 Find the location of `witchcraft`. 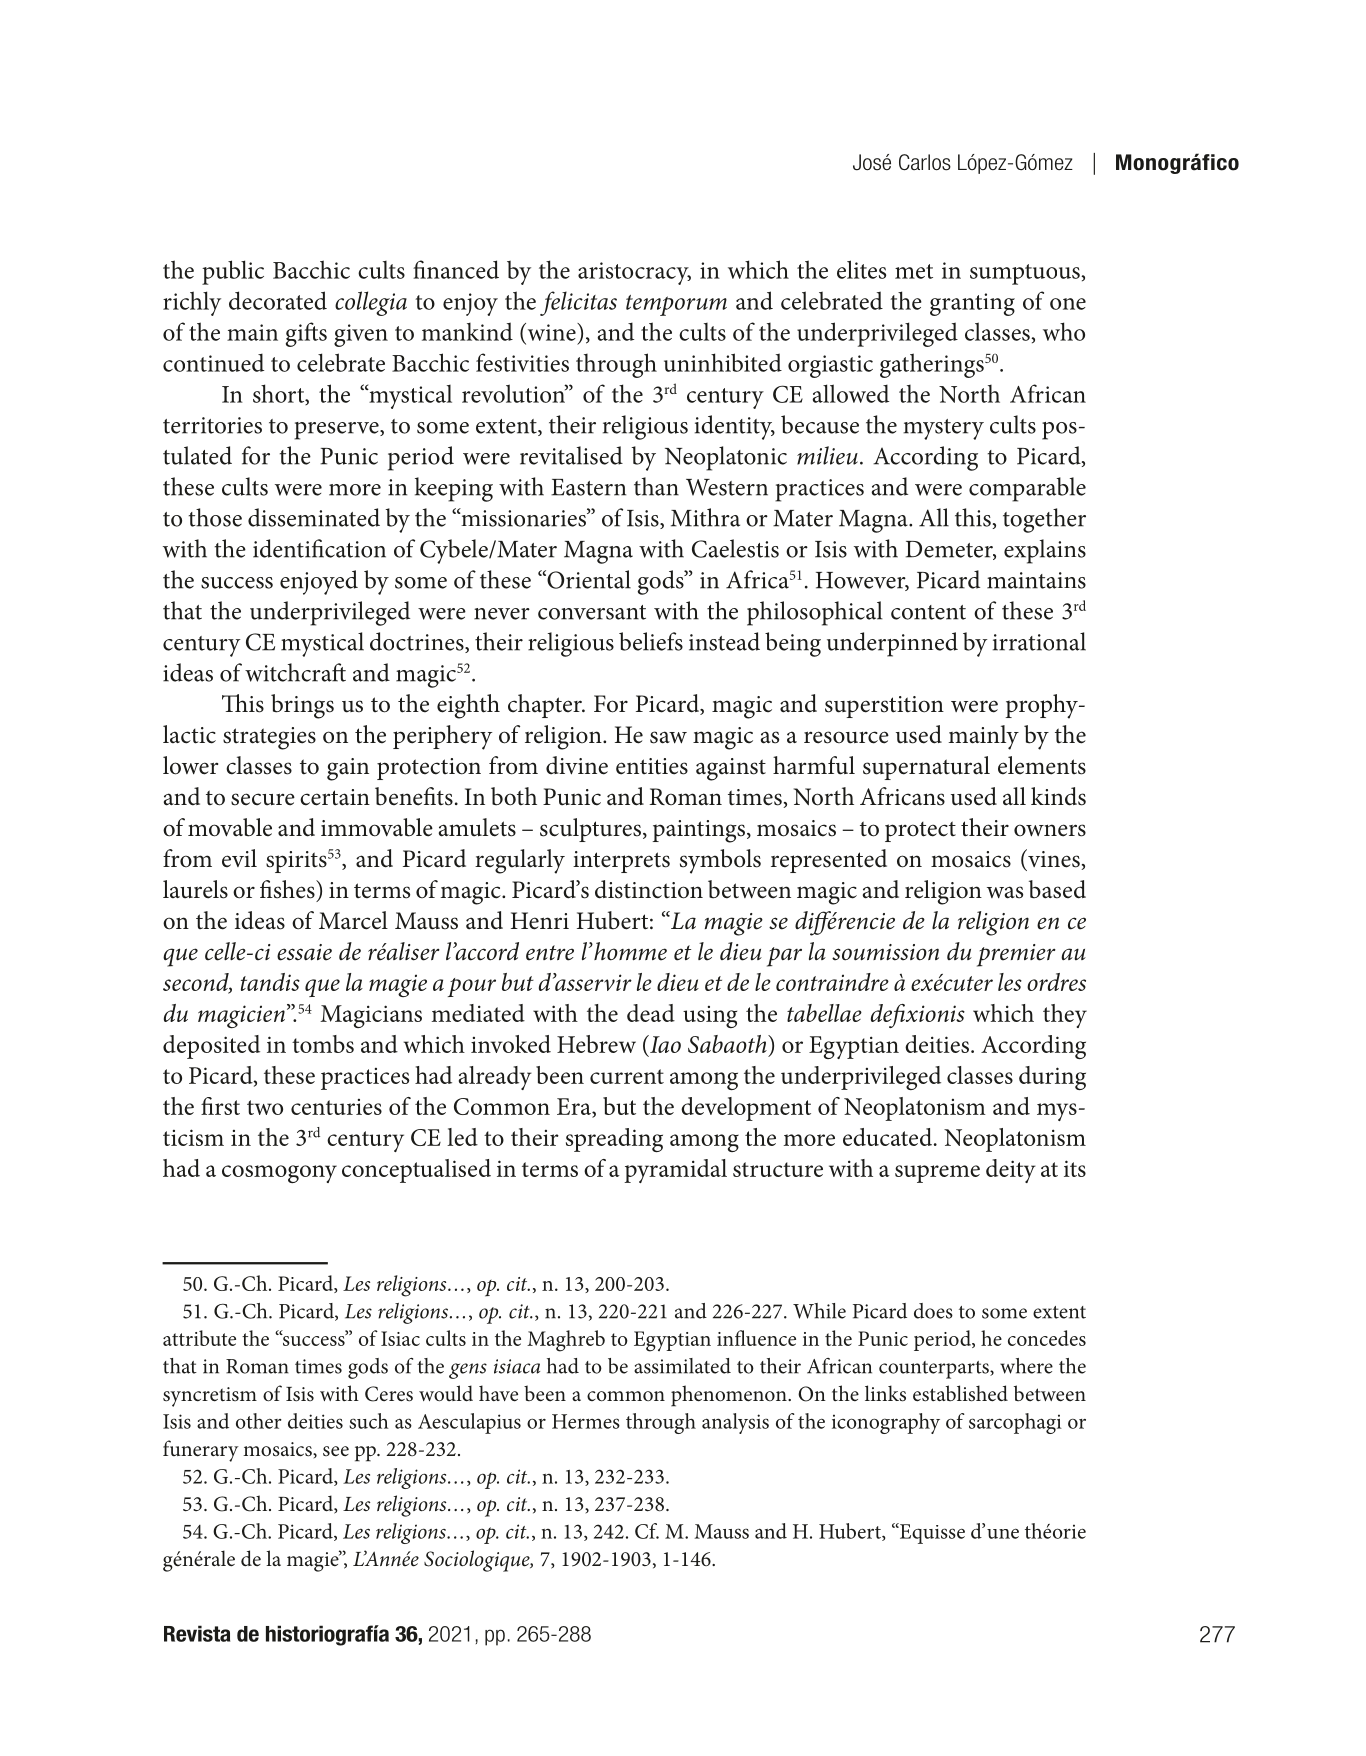

witchcraft is located at coordinates (295, 672).
